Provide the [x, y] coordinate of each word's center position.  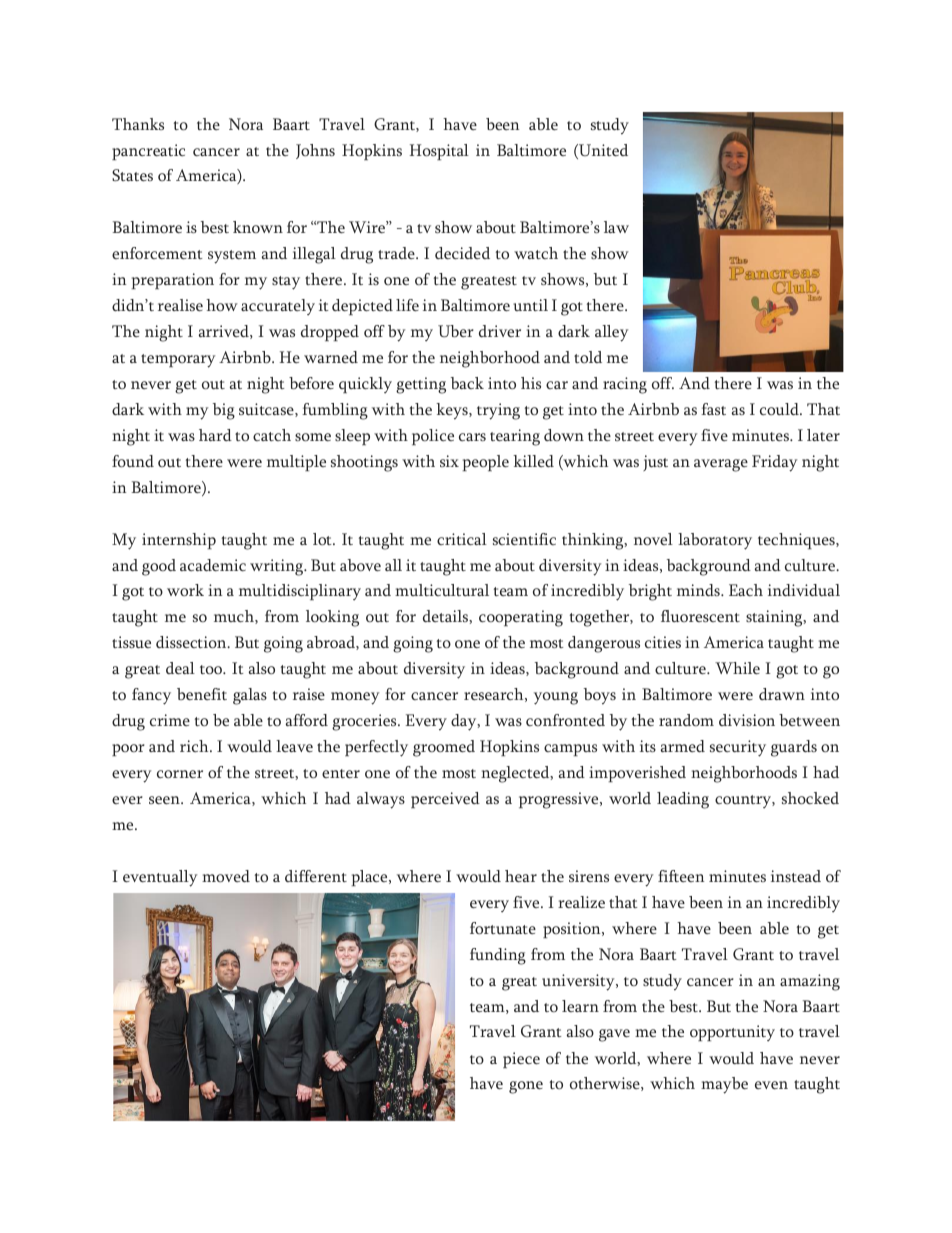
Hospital [439, 152]
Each [746, 590]
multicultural [442, 590]
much [235, 617]
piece [521, 1060]
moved [226, 876]
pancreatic [148, 152]
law [616, 227]
